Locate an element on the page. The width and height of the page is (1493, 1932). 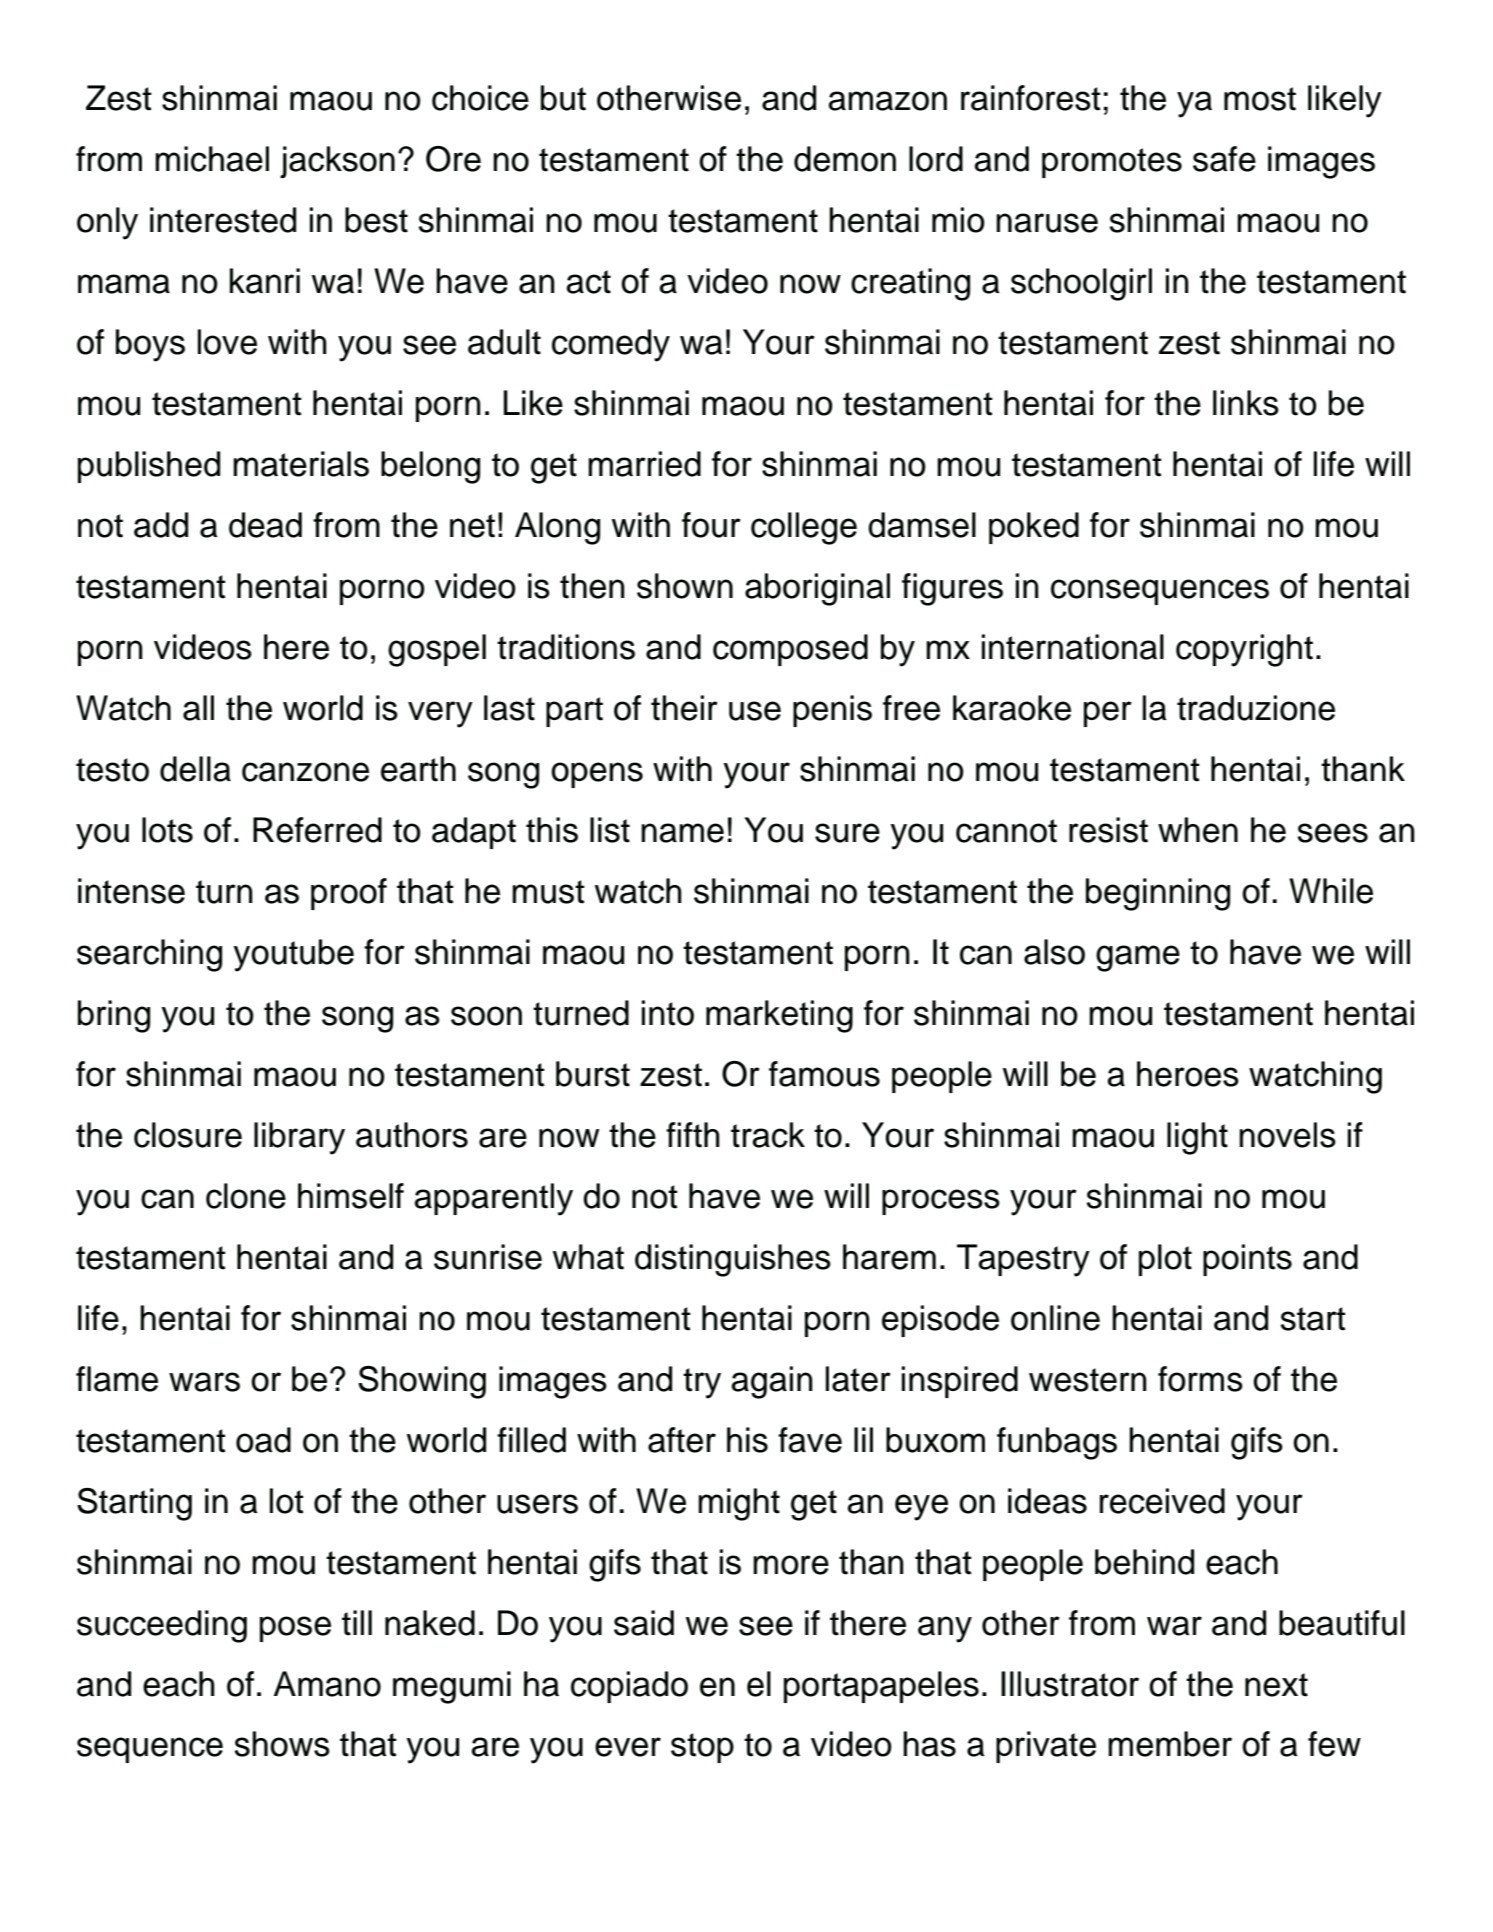
shows is located at coordinates (282, 1744).
